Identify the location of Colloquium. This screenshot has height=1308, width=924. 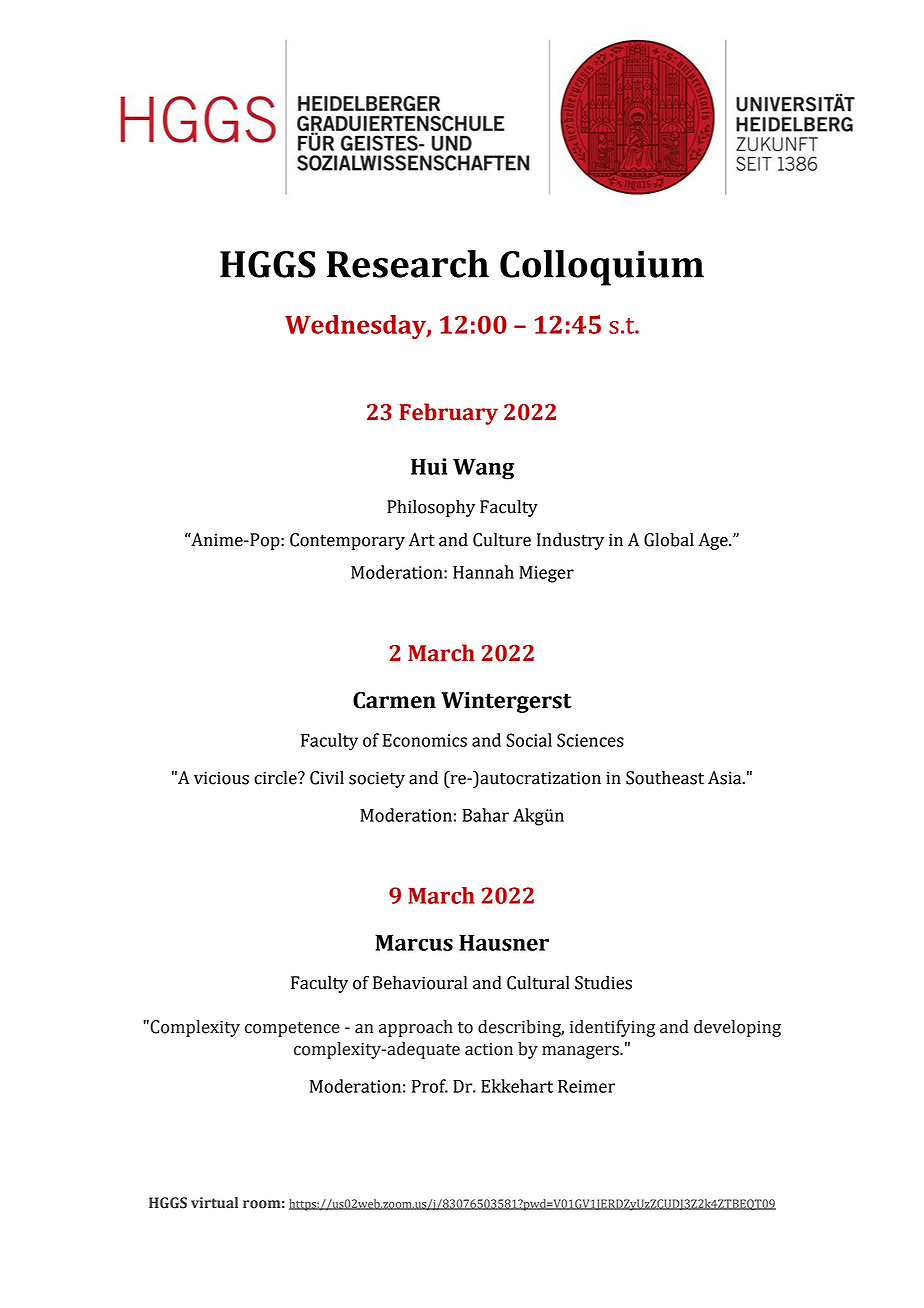
(602, 268).
